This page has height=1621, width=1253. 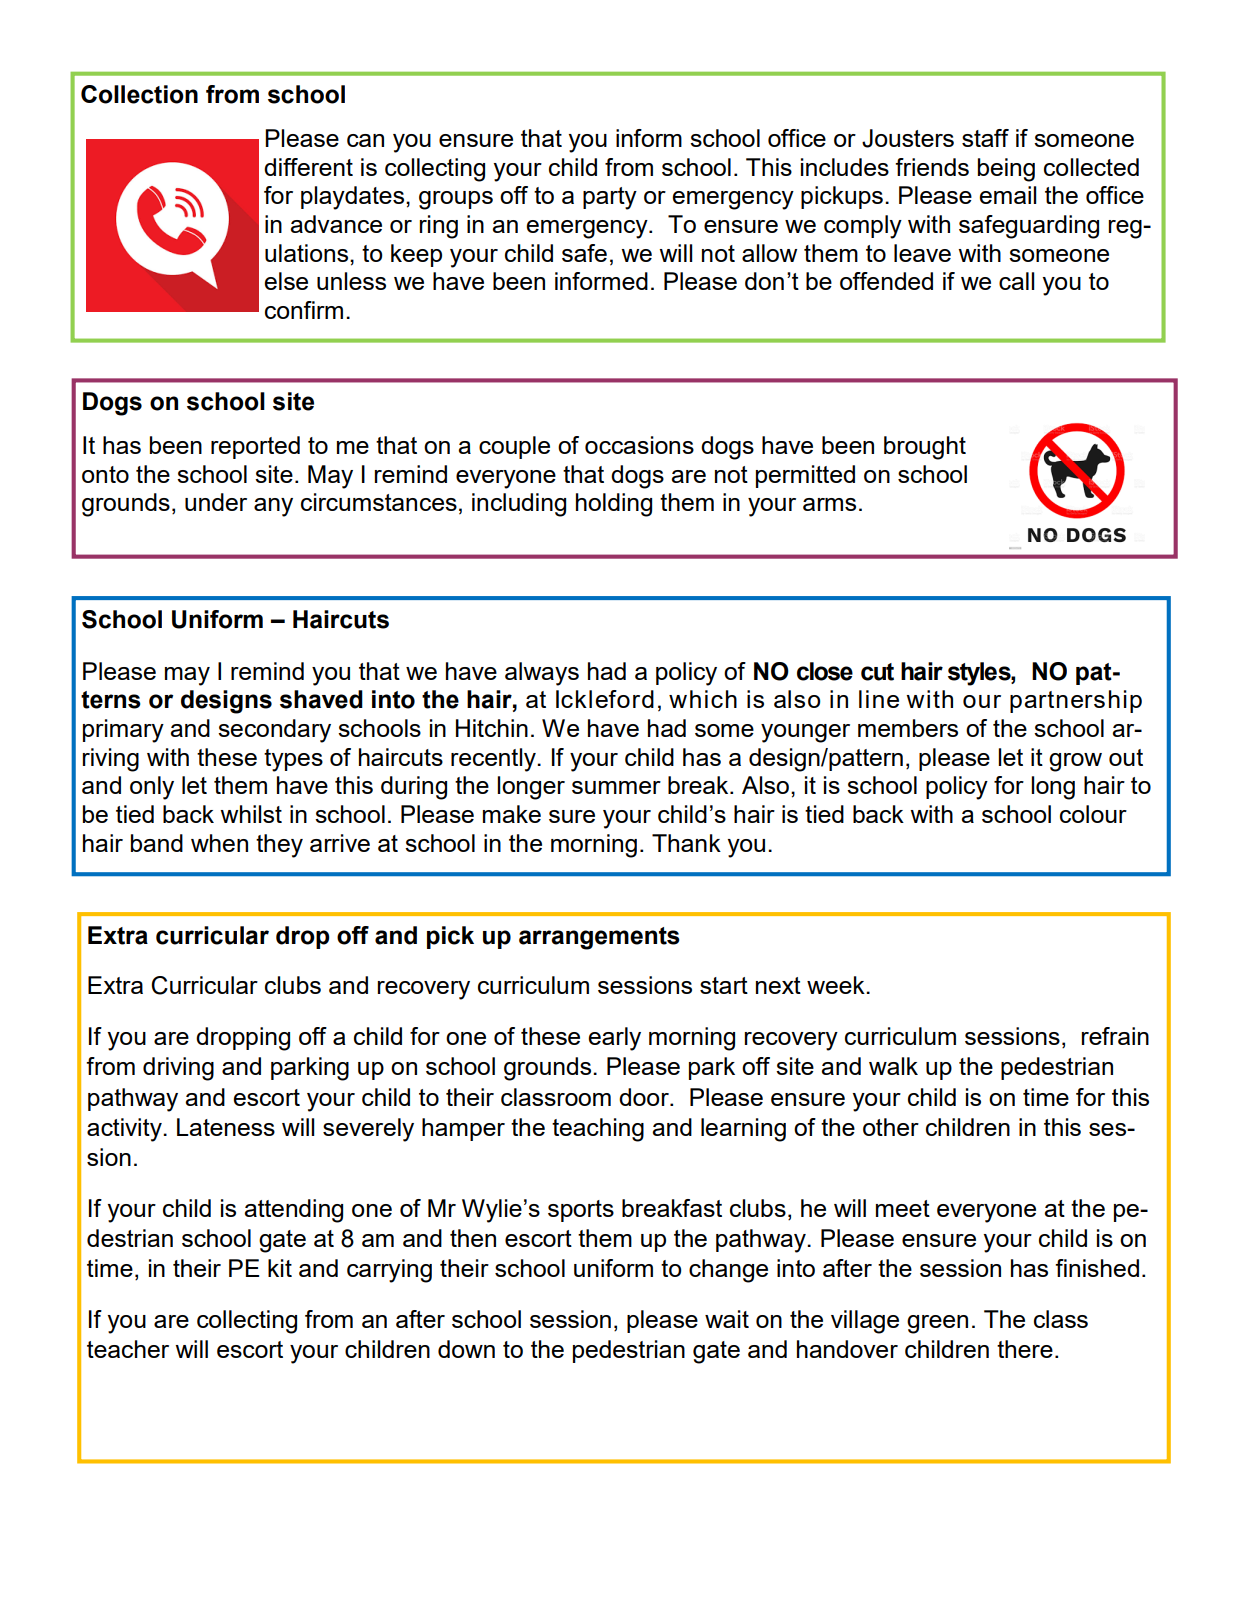 I want to click on when, so click(x=219, y=843).
